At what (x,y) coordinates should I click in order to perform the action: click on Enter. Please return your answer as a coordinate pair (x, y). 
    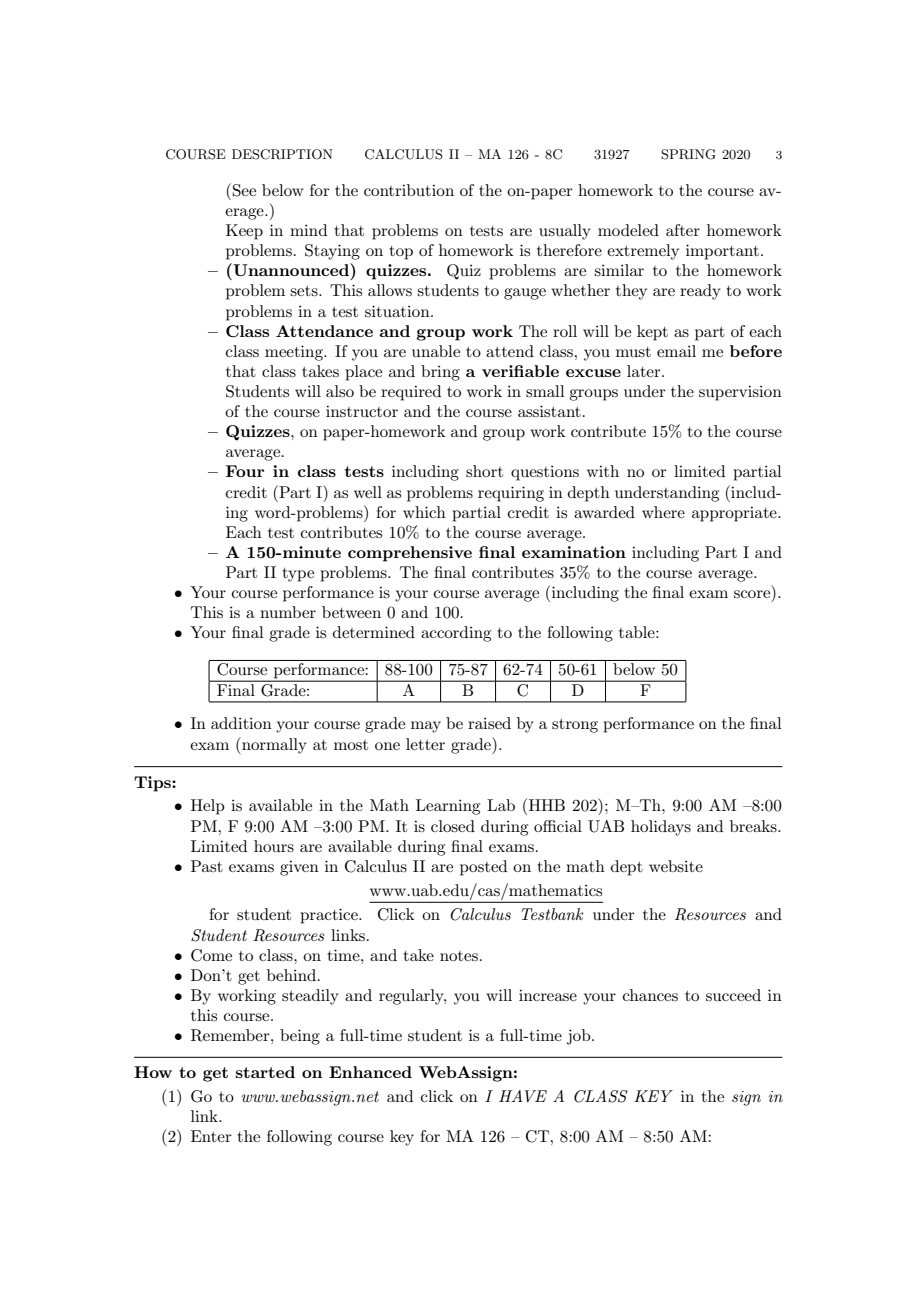
    Looking at the image, I should click on (211, 1136).
